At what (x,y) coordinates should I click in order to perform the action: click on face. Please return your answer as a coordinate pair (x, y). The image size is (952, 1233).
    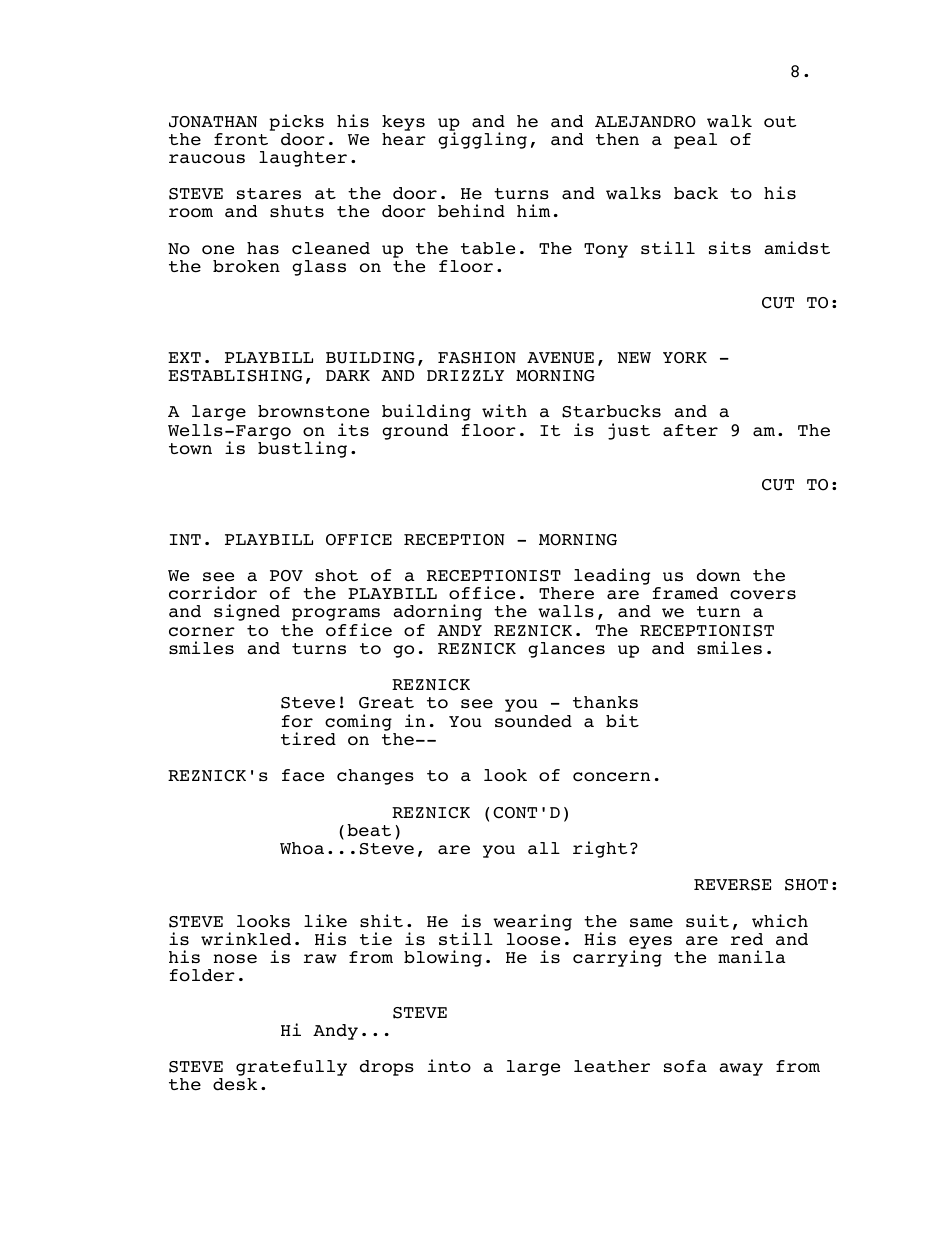
    Looking at the image, I should click on (303, 775).
